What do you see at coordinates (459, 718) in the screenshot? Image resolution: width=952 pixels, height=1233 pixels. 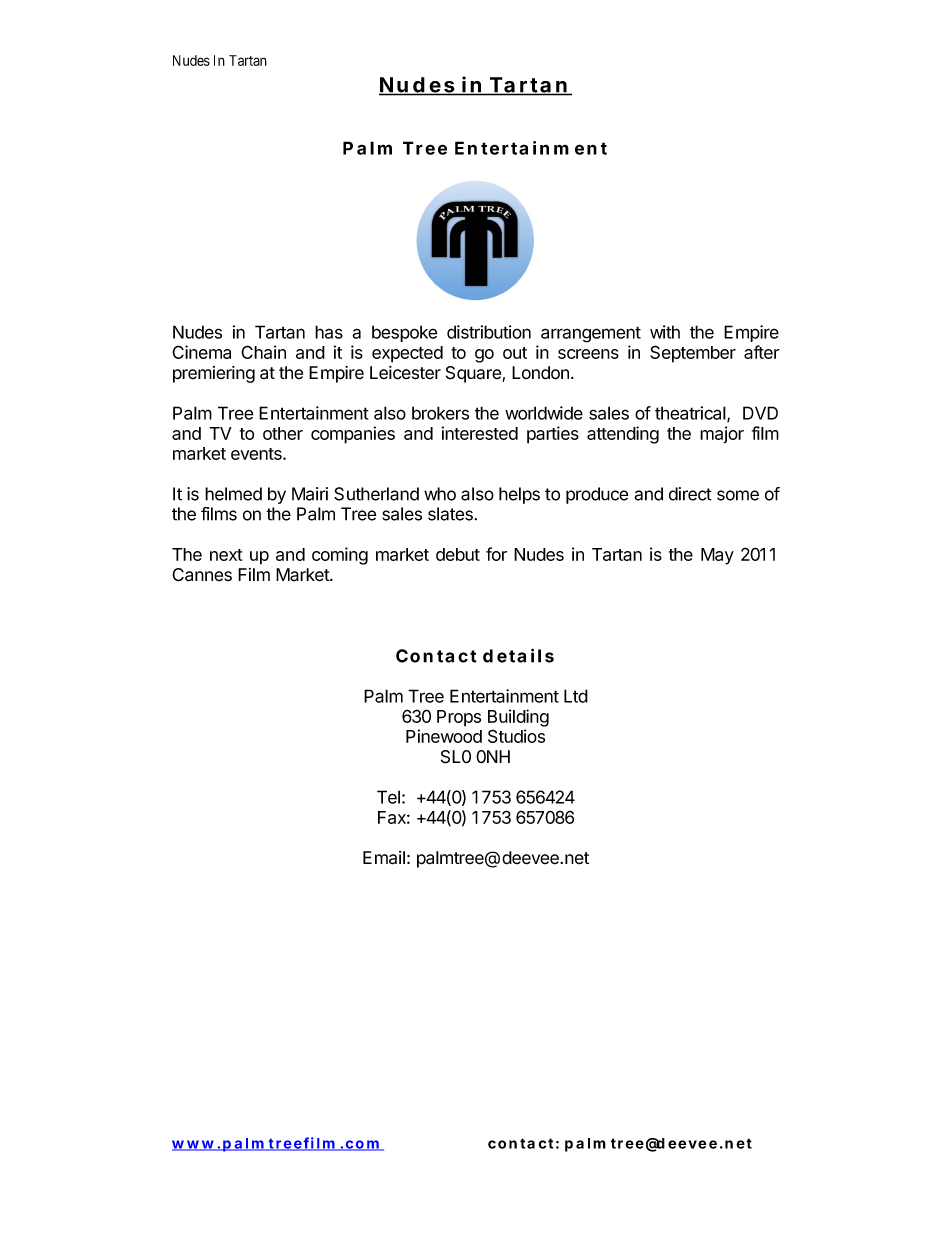 I see `Props` at bounding box center [459, 718].
